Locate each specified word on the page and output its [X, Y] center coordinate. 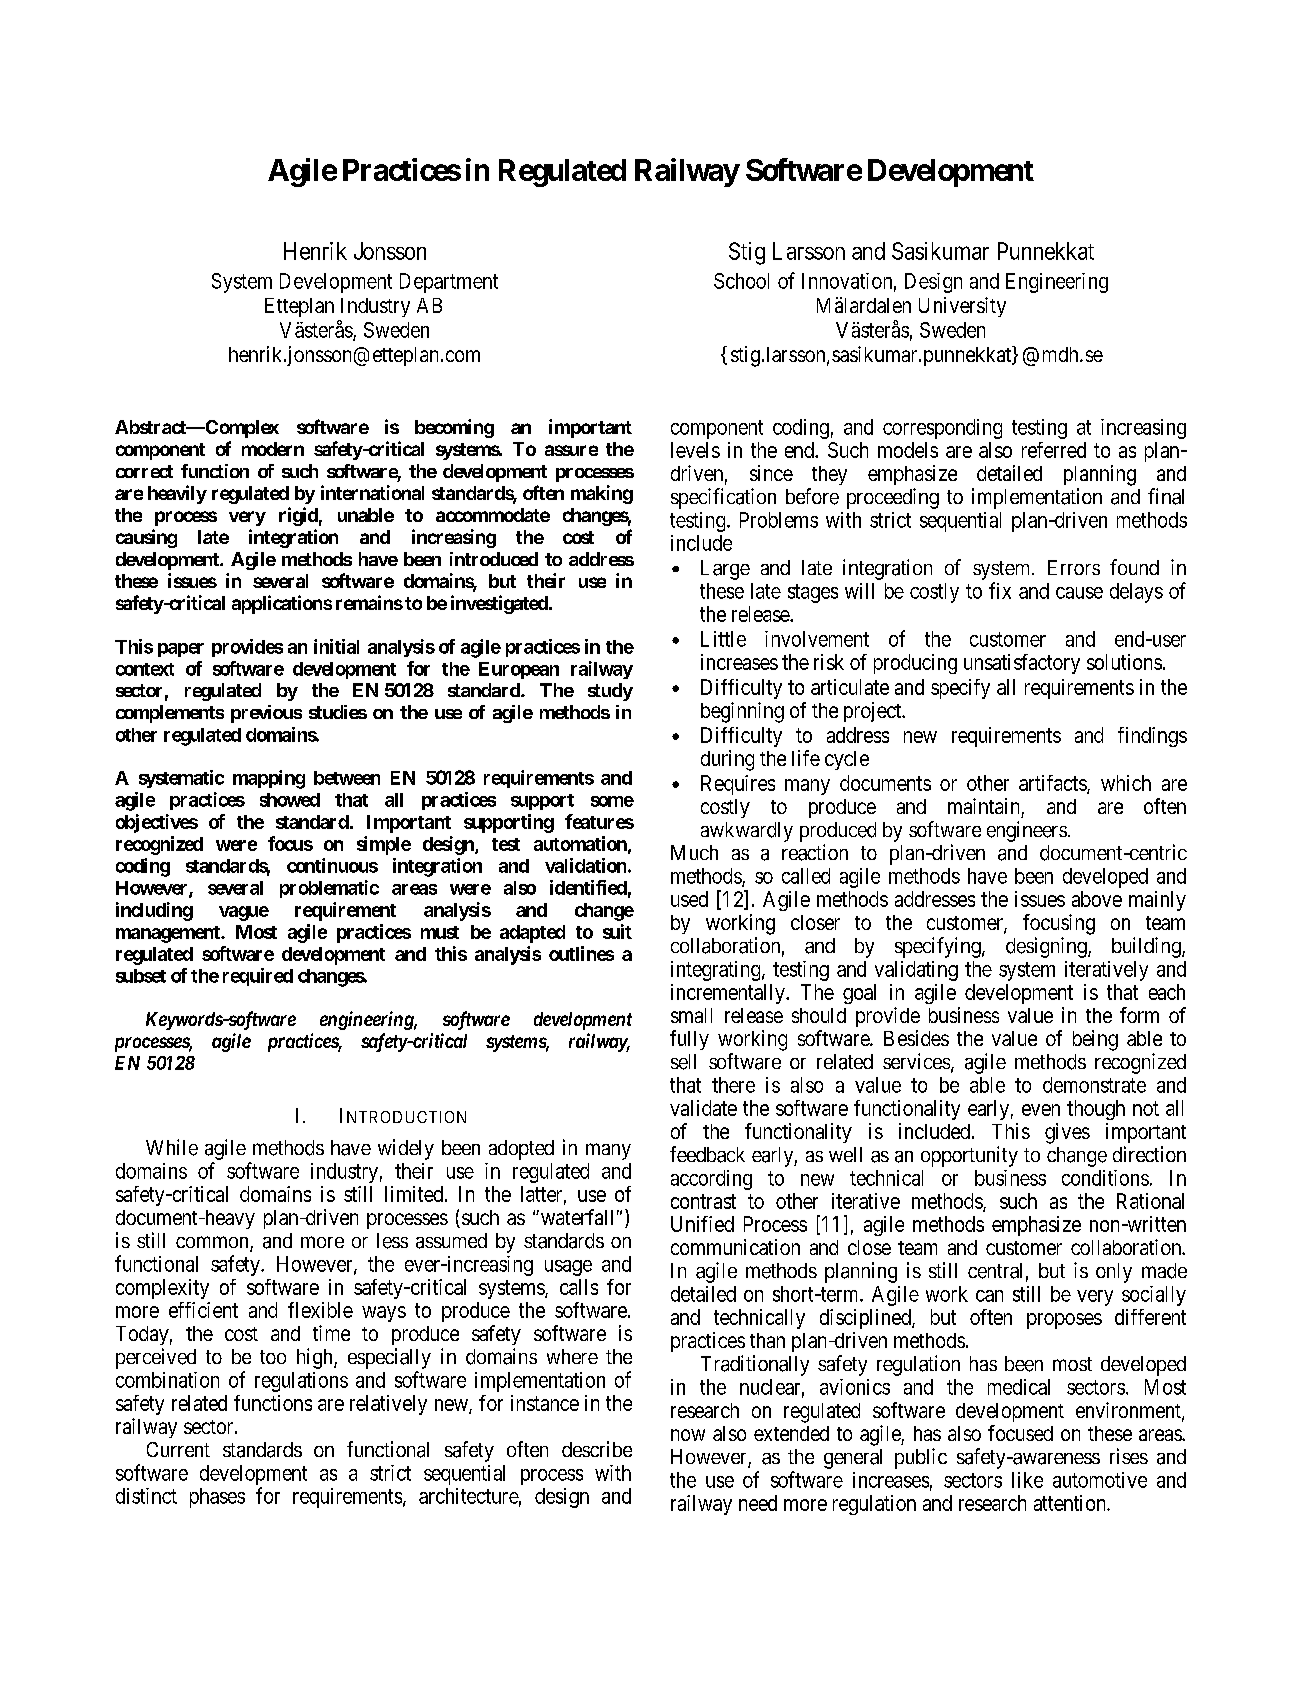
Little [723, 639]
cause [1079, 593]
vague [244, 913]
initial [336, 646]
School [741, 281]
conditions [1105, 1178]
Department [449, 283]
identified [588, 887]
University [962, 307]
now [688, 1435]
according [711, 1180]
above [1097, 899]
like [1027, 1480]
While [172, 1147]
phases [217, 1498]
